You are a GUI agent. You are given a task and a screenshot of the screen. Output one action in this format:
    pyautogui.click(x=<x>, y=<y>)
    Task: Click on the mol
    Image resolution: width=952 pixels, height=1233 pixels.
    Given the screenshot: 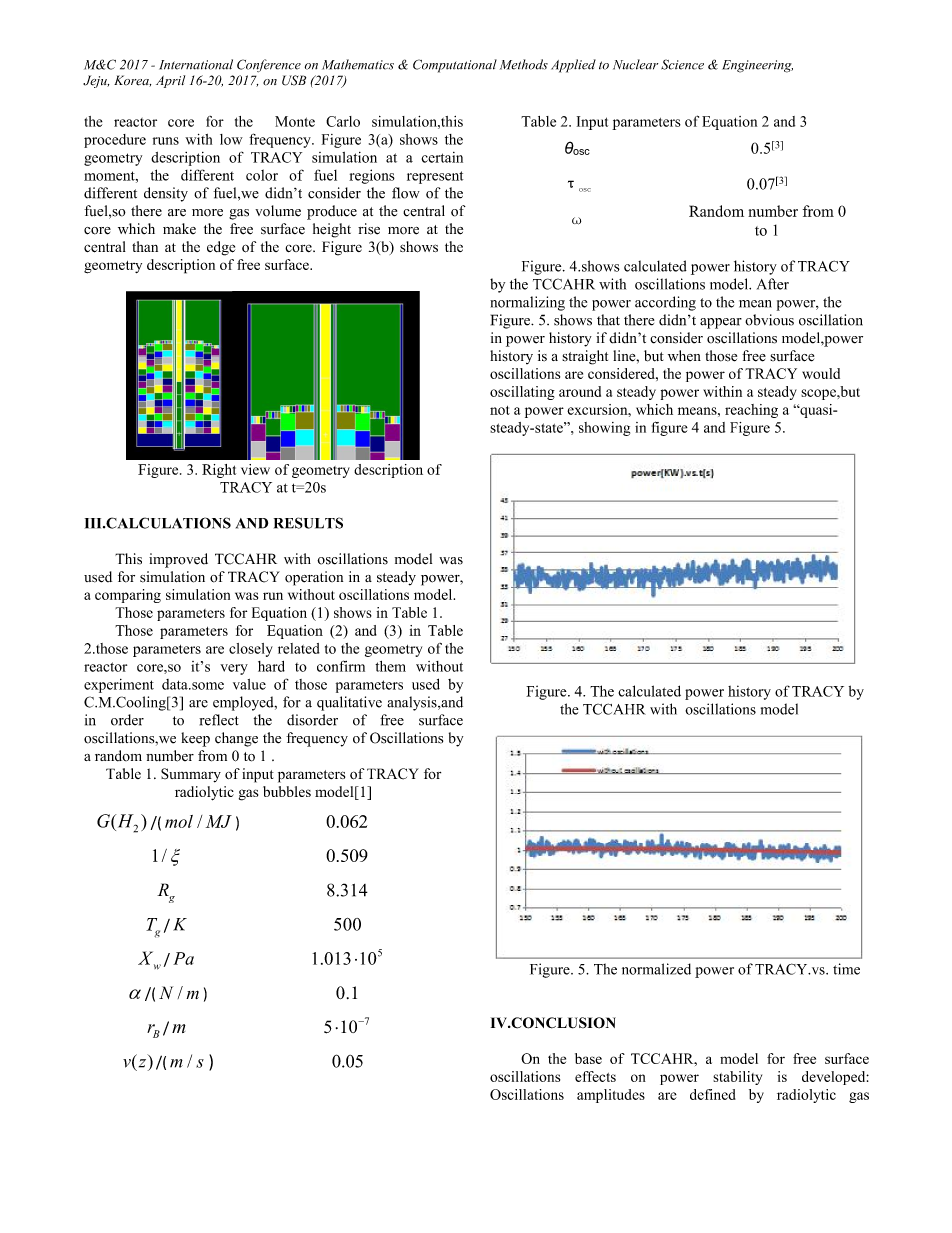 What is the action you would take?
    pyautogui.click(x=179, y=821)
